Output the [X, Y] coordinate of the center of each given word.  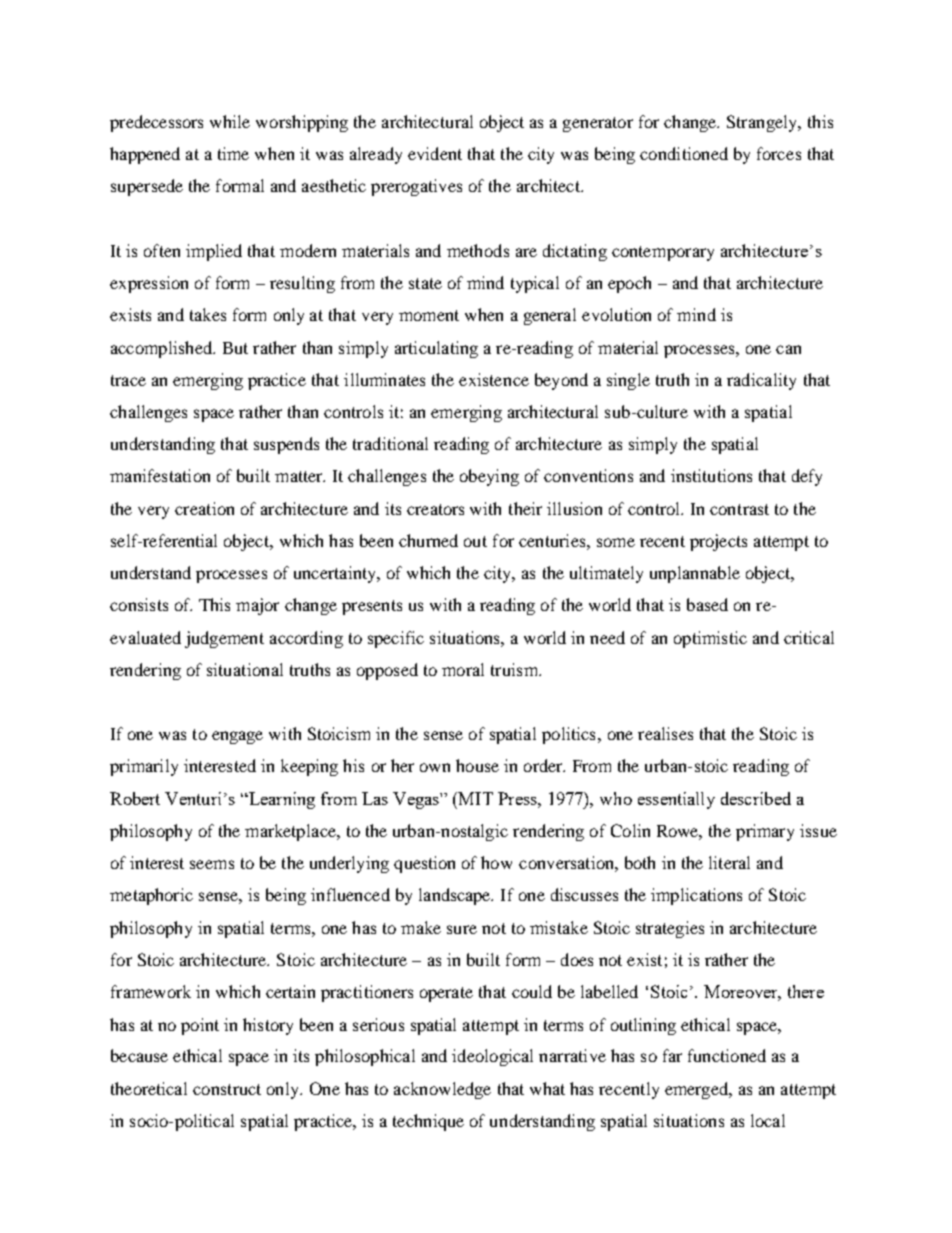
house [477, 765]
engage [237, 737]
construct [227, 1089]
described [756, 798]
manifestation [160, 475]
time [233, 153]
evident [435, 153]
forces [779, 153]
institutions [711, 475]
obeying [489, 477]
